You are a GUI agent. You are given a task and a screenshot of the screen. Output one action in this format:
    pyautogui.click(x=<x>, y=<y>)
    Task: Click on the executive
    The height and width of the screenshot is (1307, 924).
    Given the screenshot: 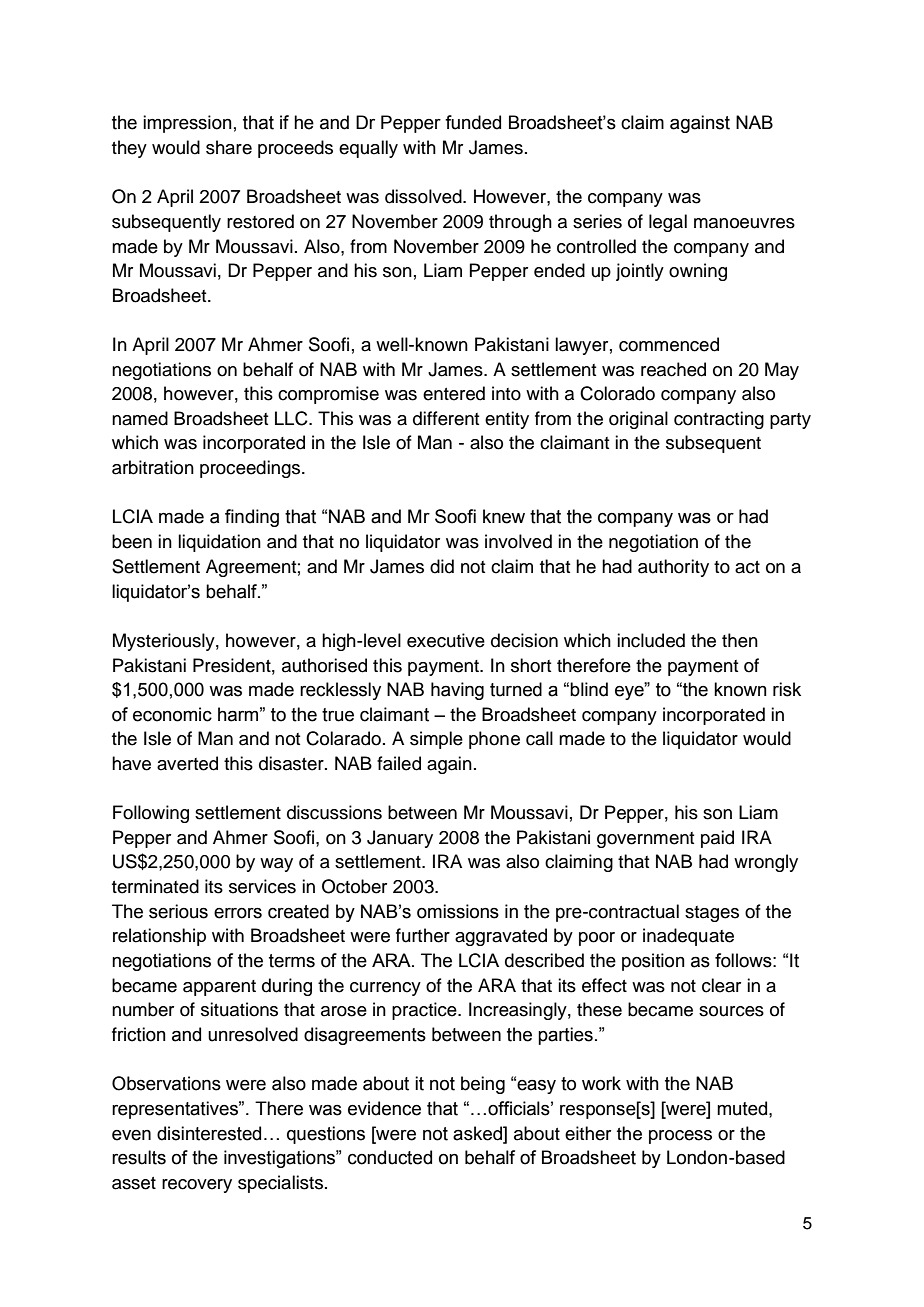 What is the action you would take?
    pyautogui.click(x=446, y=640)
